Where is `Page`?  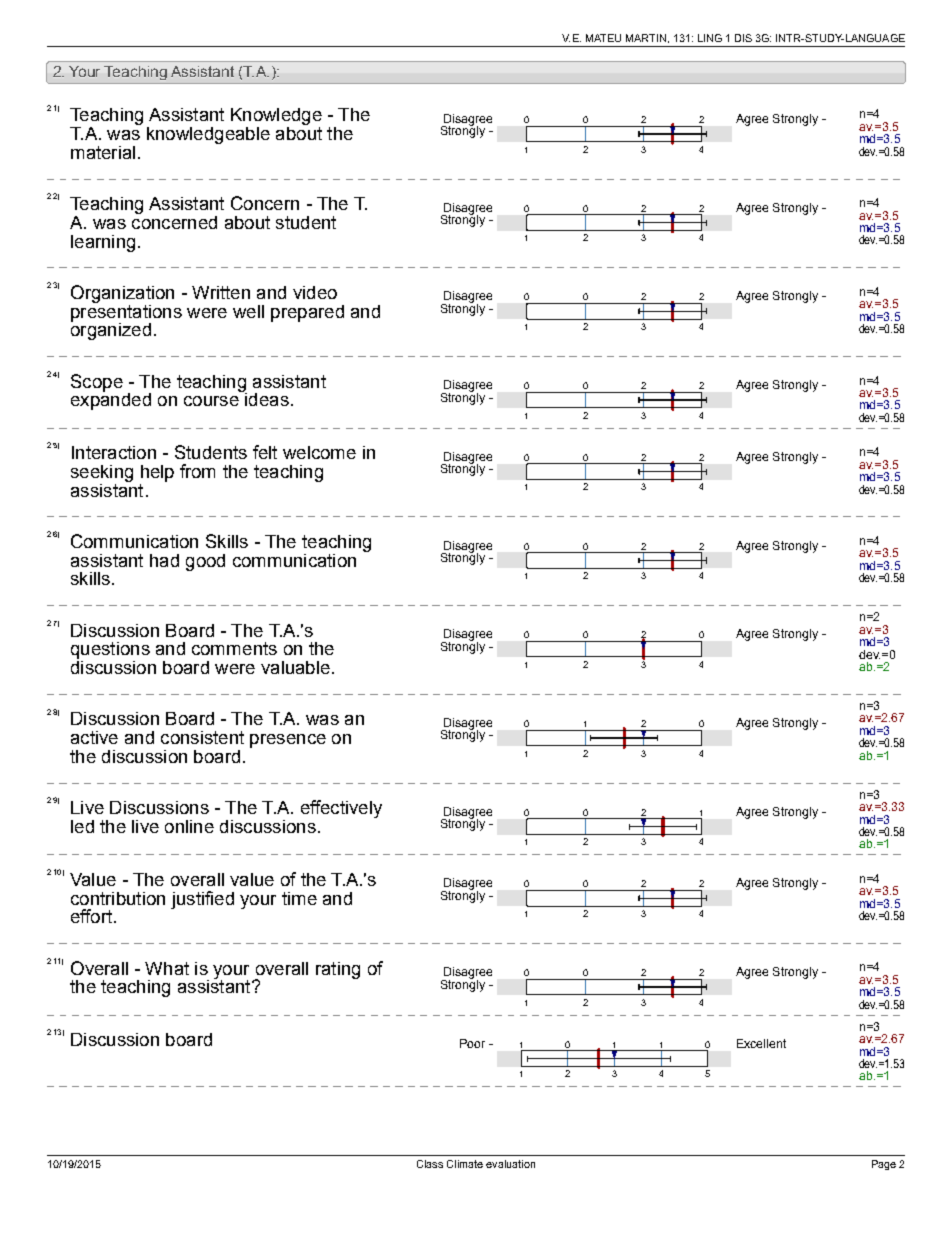 Page is located at coordinates (884, 1165).
